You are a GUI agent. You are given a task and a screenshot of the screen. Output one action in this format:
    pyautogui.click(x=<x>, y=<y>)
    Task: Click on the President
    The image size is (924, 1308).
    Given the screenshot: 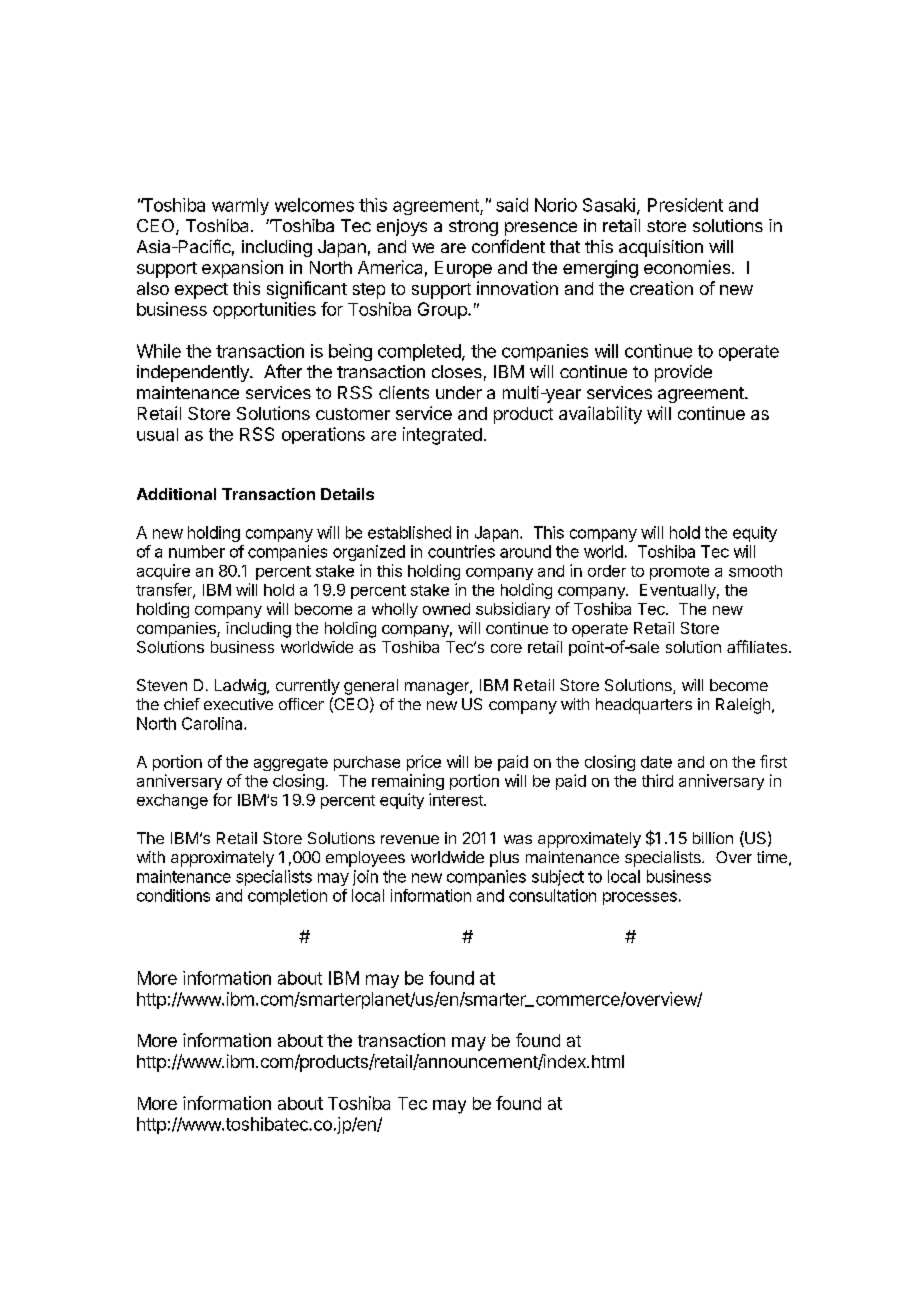 What is the action you would take?
    pyautogui.click(x=685, y=205)
